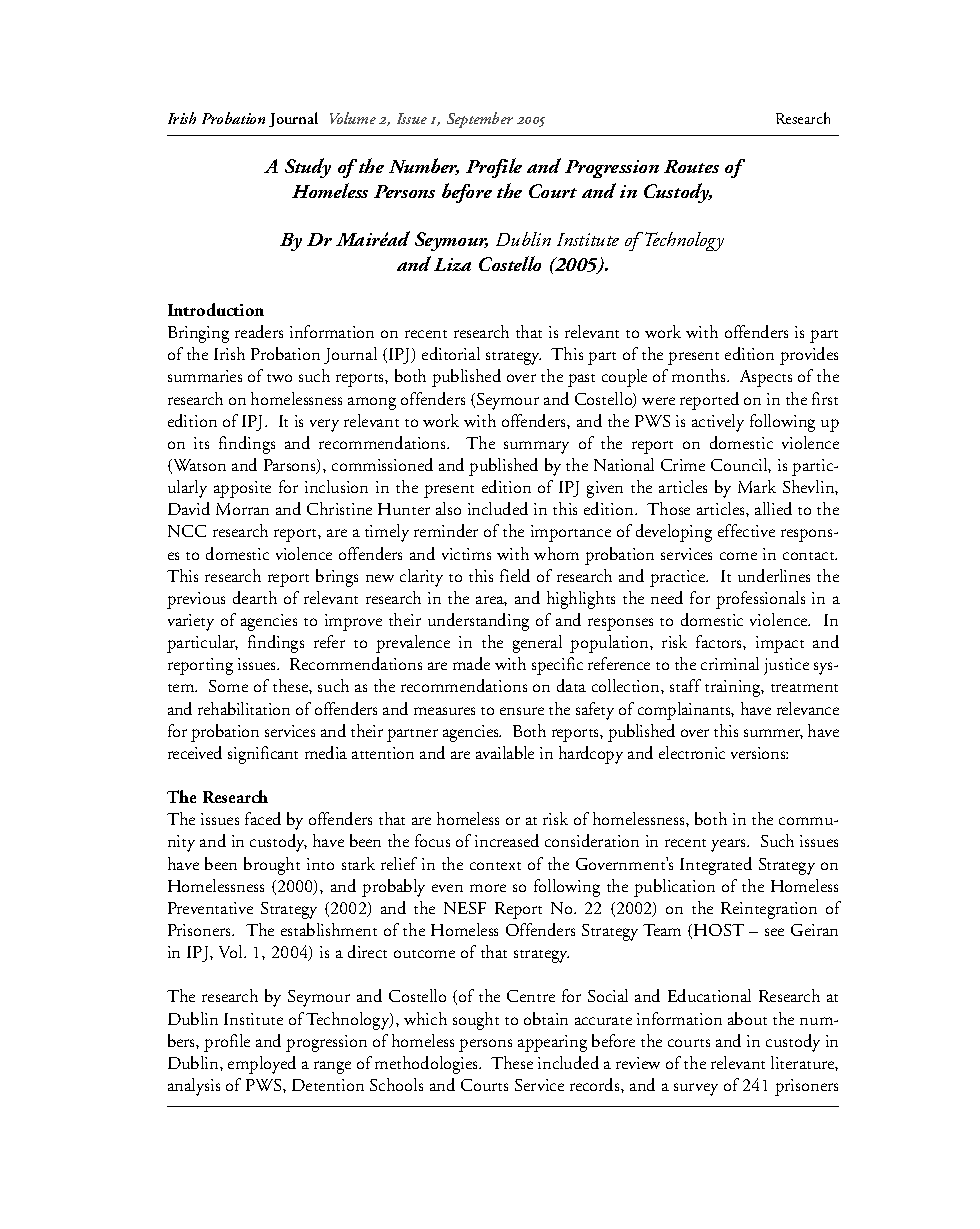 The image size is (980, 1229). I want to click on Routes, so click(691, 166).
